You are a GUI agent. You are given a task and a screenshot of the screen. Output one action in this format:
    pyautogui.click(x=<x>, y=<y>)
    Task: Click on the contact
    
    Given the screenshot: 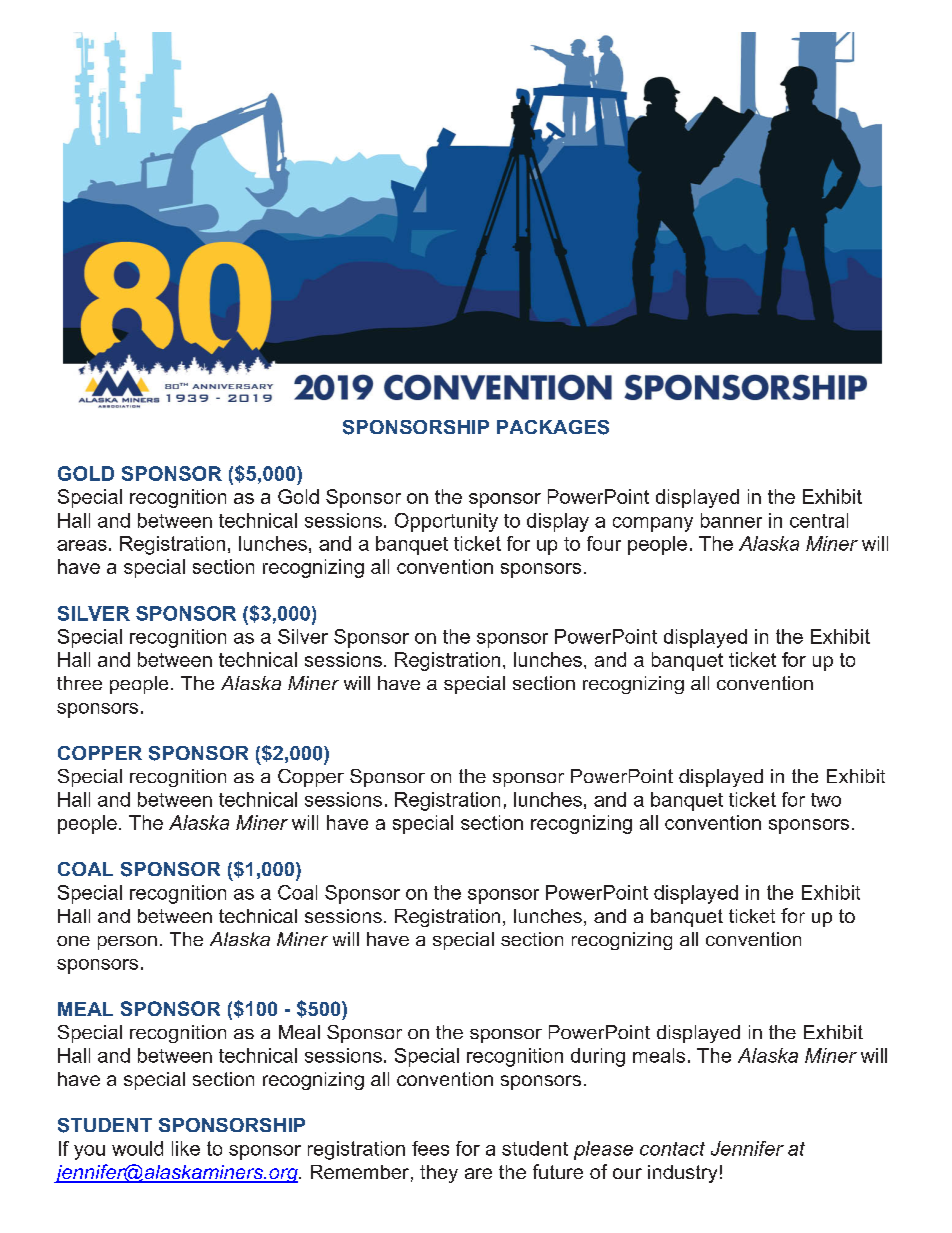 What is the action you would take?
    pyautogui.click(x=672, y=1149)
